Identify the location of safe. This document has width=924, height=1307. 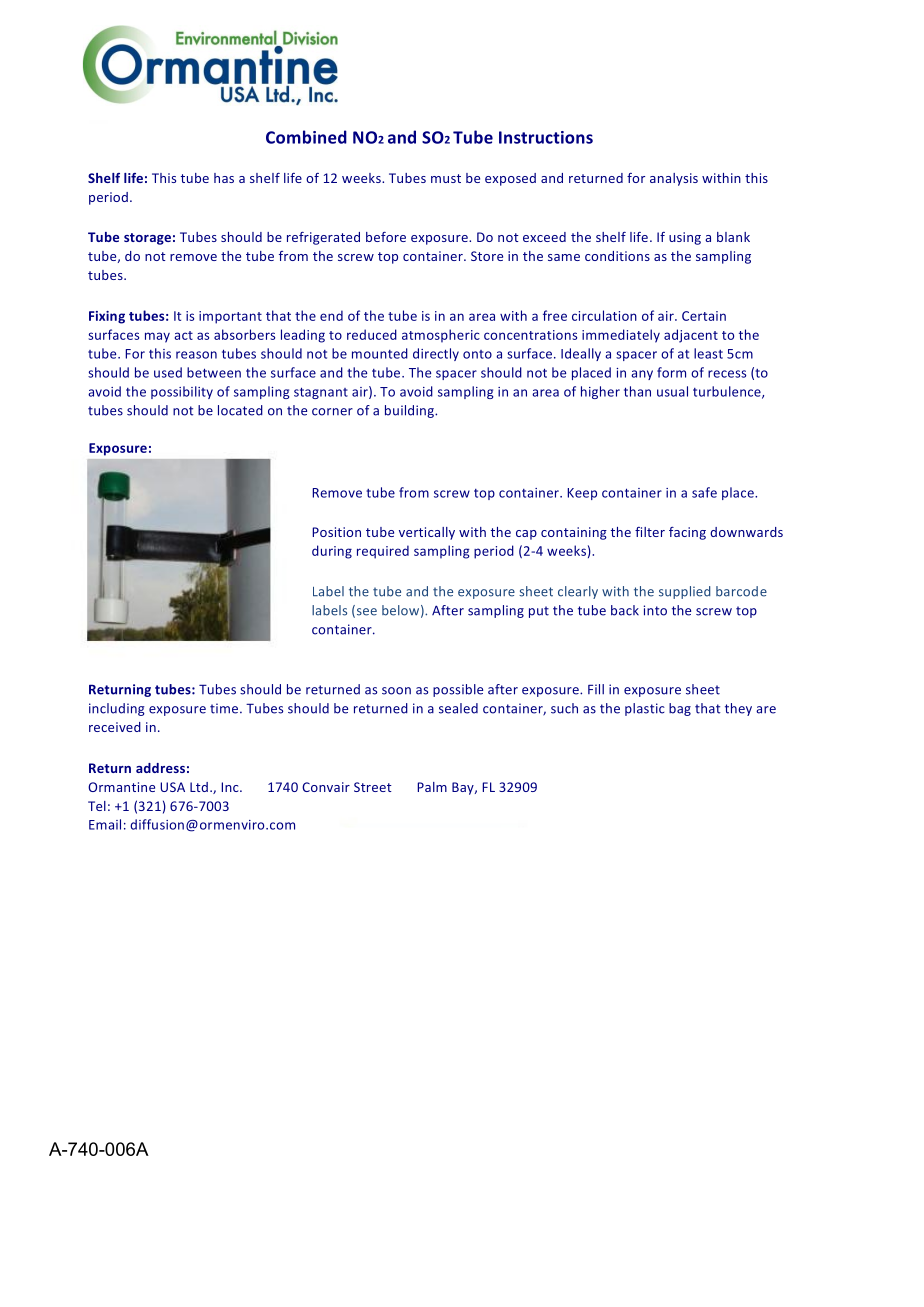
(704, 492).
